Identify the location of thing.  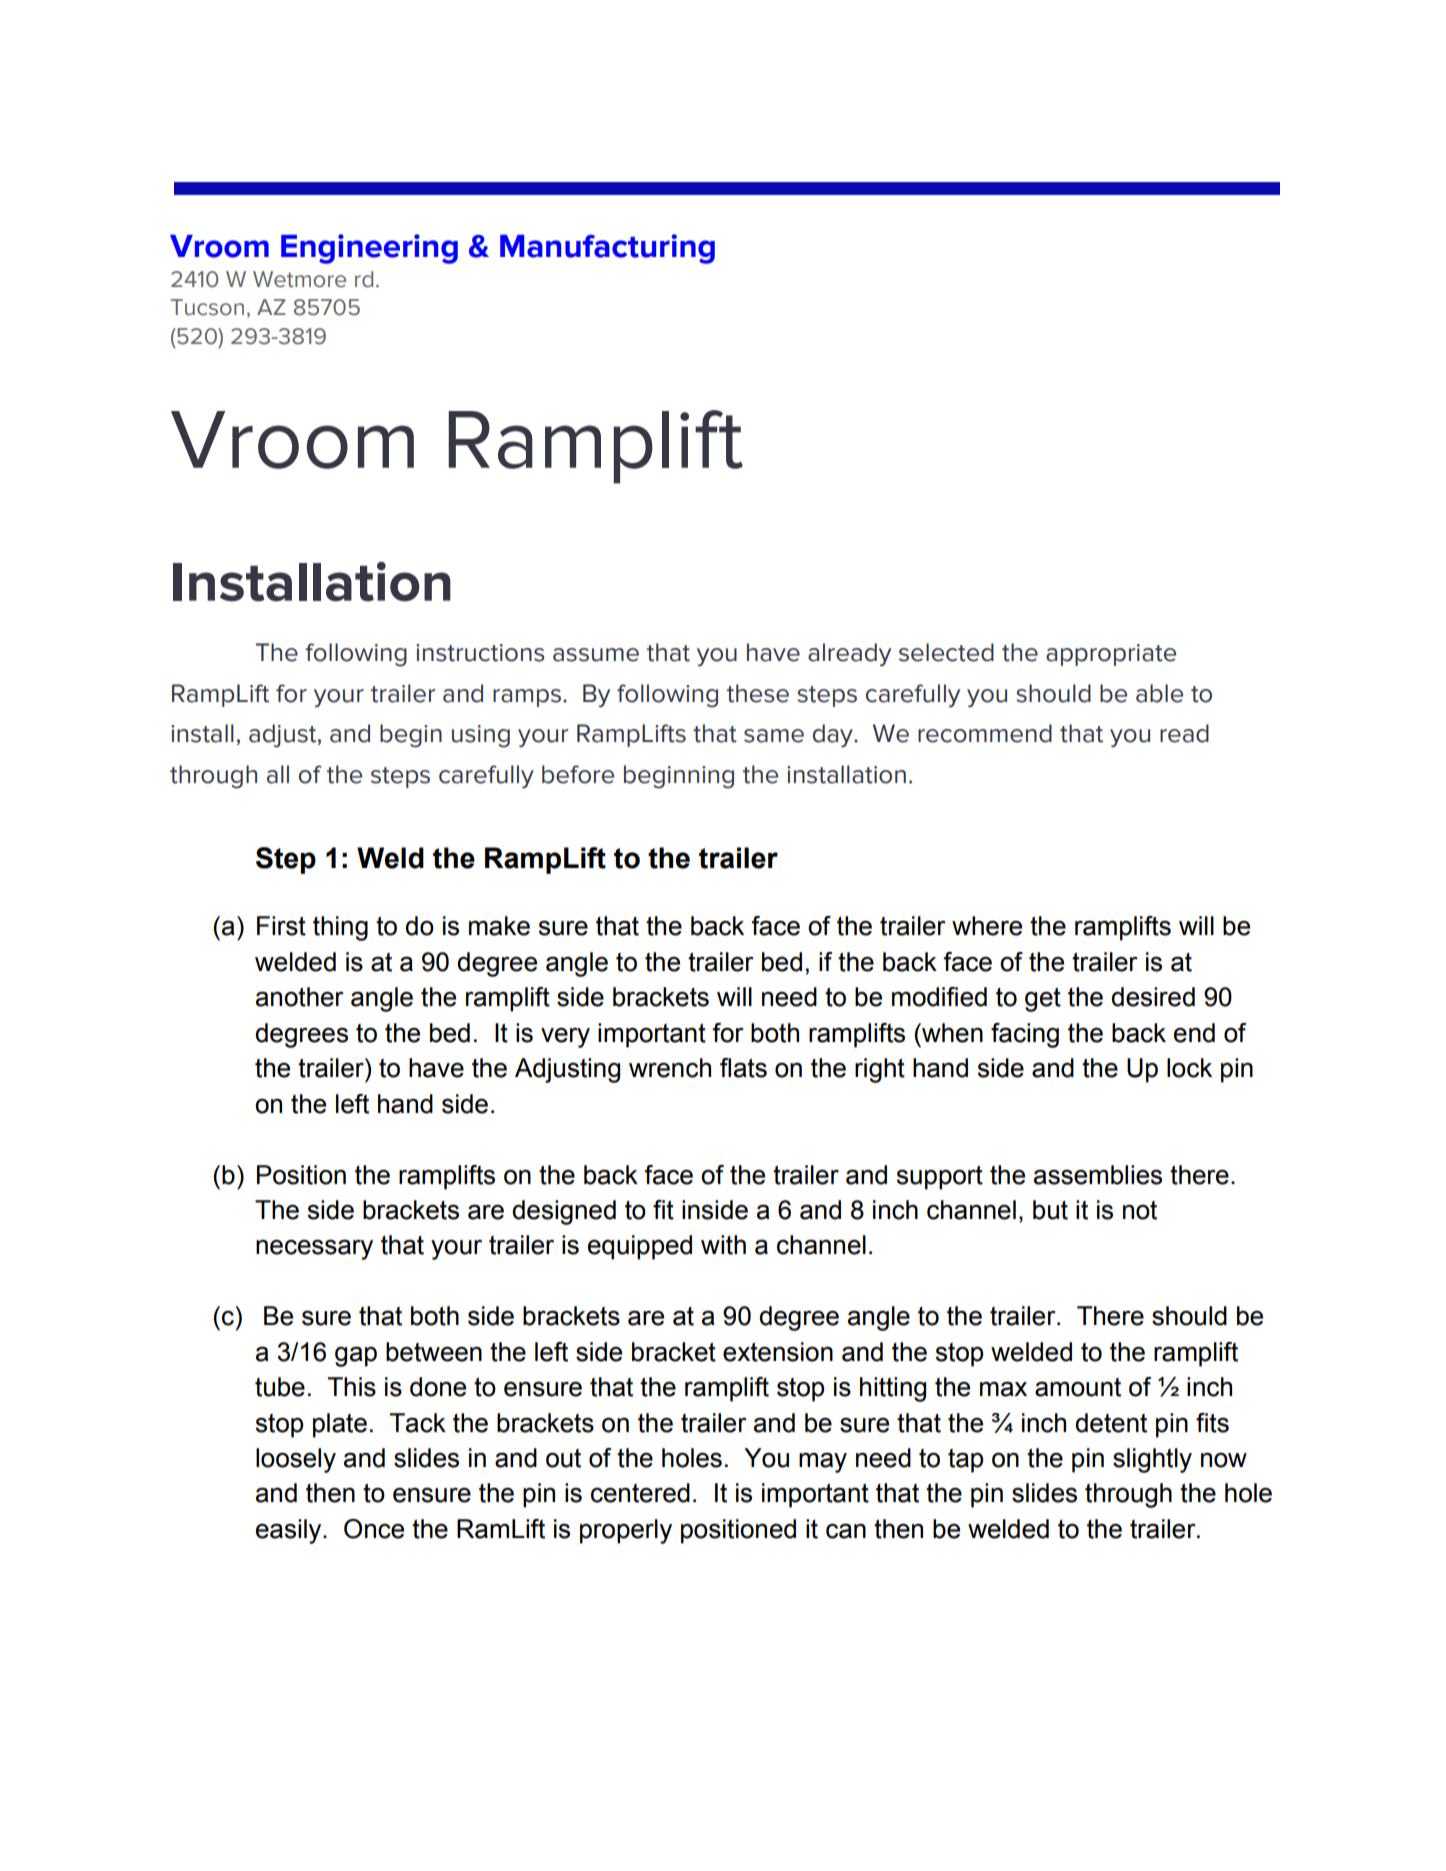
(340, 928).
